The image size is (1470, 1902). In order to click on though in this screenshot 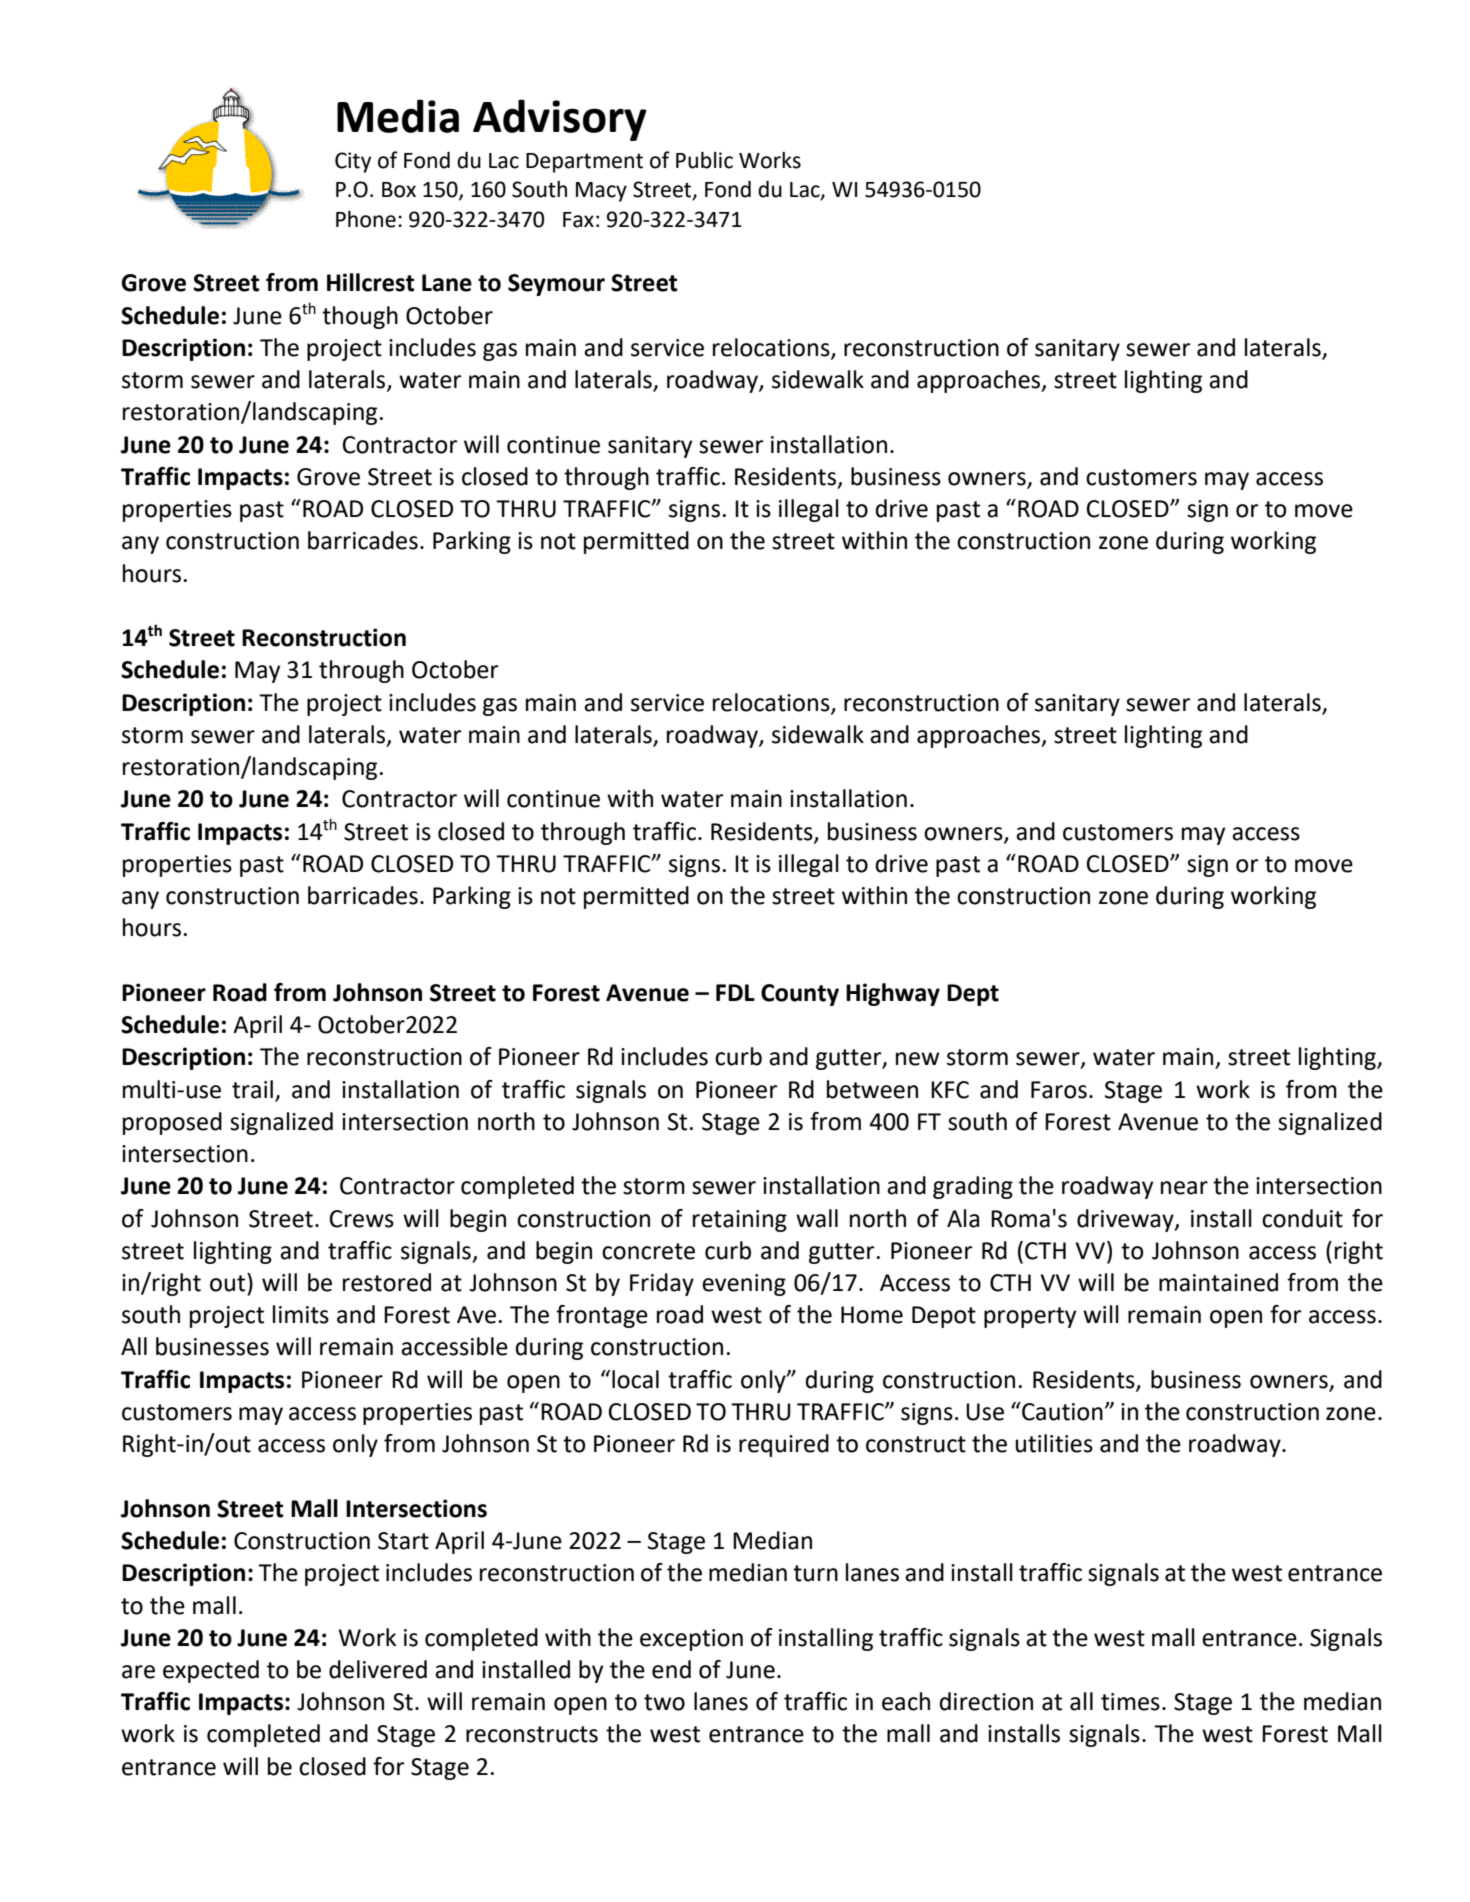, I will do `click(360, 317)`.
